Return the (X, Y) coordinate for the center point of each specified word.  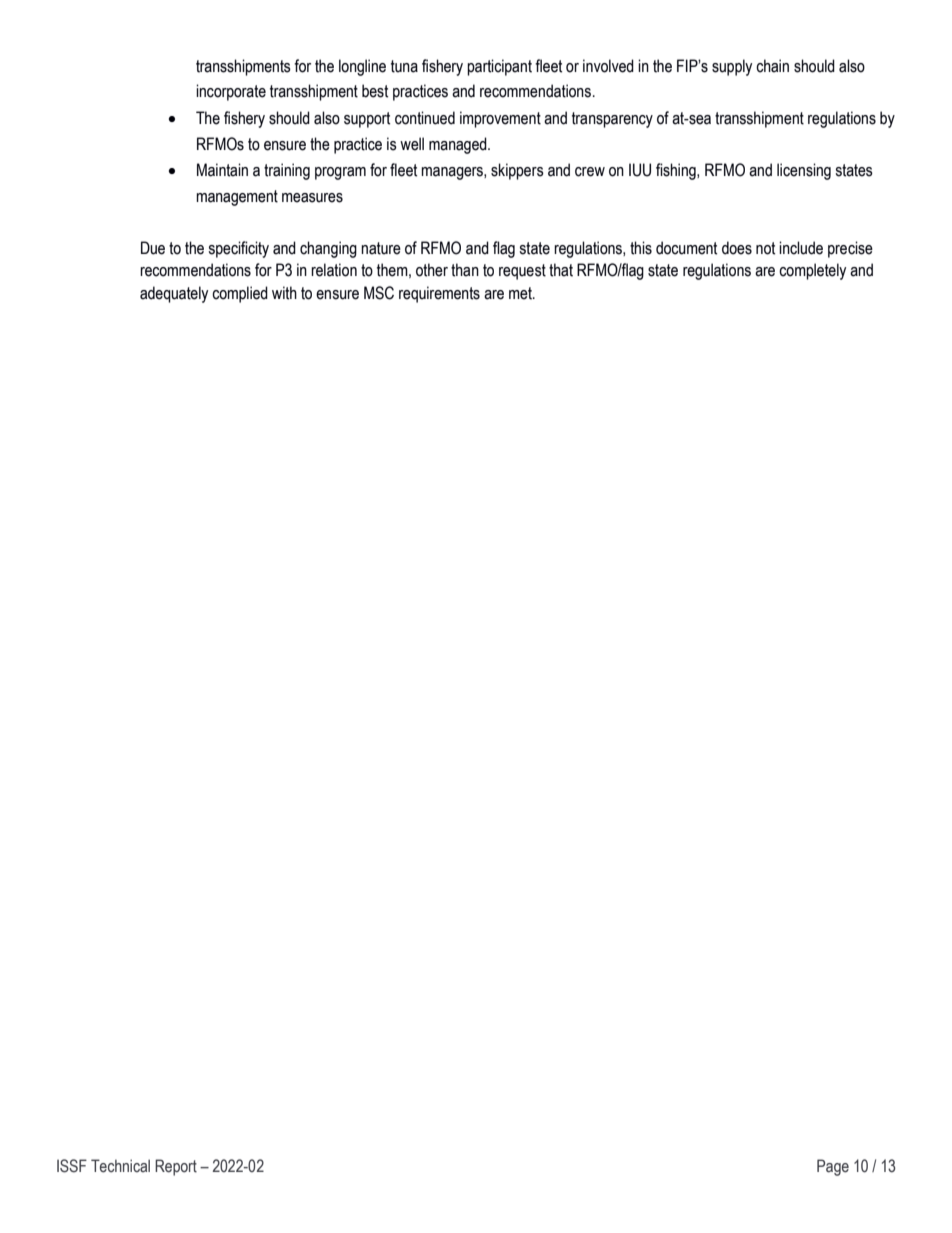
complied (240, 294)
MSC (379, 293)
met (521, 293)
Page (833, 1167)
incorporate (231, 92)
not (765, 248)
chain (772, 66)
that (561, 270)
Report (176, 1167)
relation (334, 270)
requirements (439, 294)
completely (812, 271)
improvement (500, 119)
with (284, 293)
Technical (120, 1166)
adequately (174, 294)
